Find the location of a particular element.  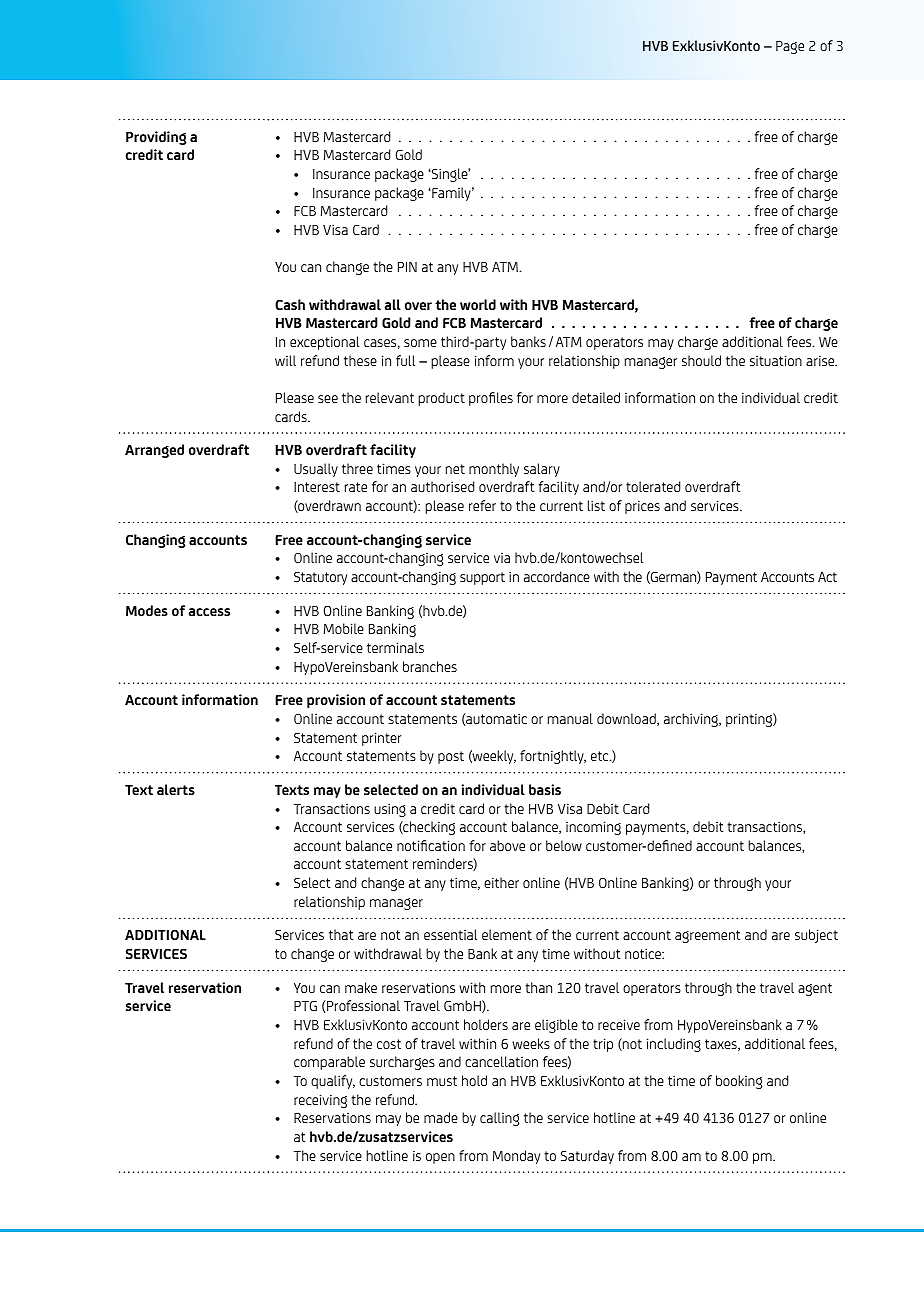

Providing is located at coordinates (156, 138).
